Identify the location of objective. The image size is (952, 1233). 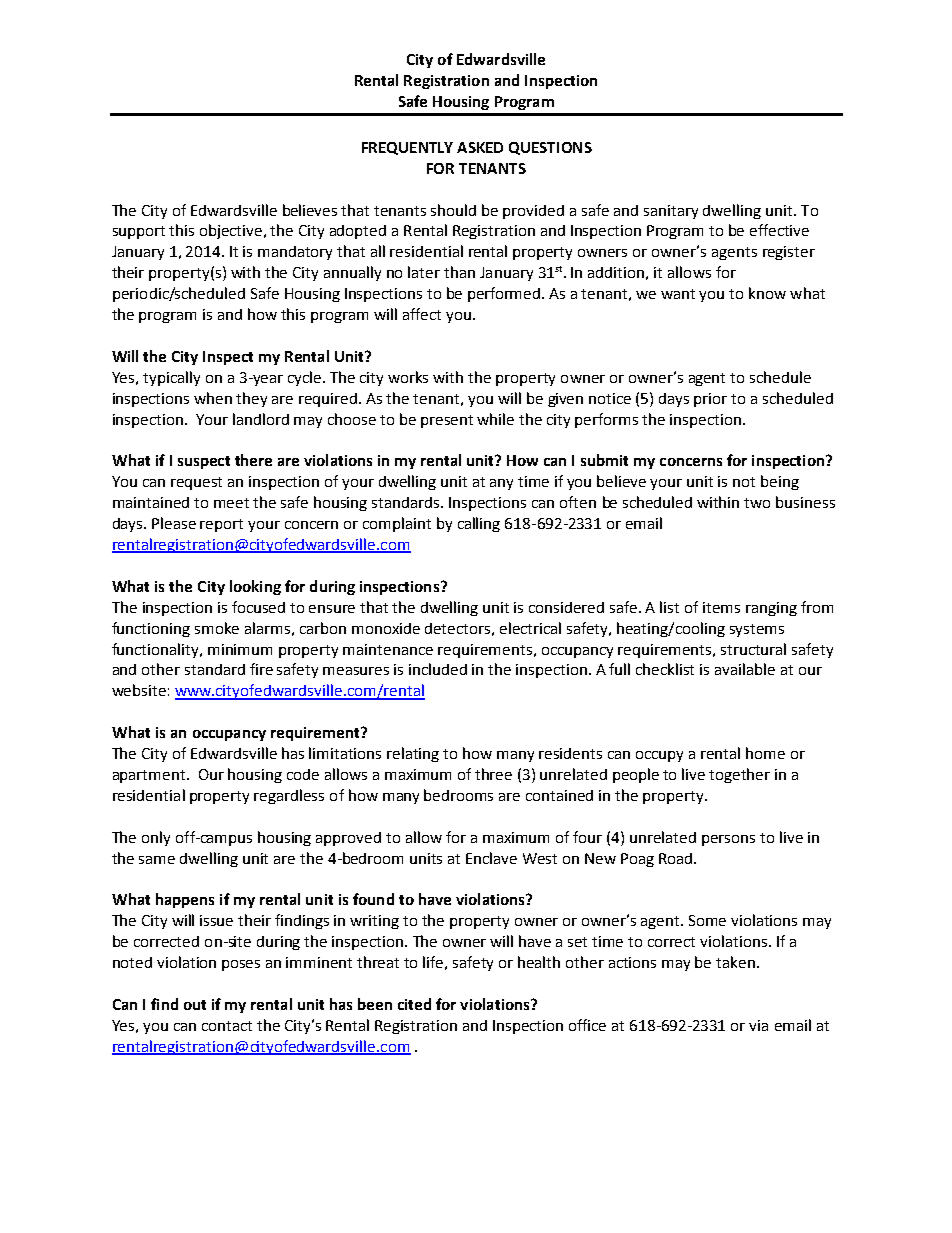
(232, 231).
